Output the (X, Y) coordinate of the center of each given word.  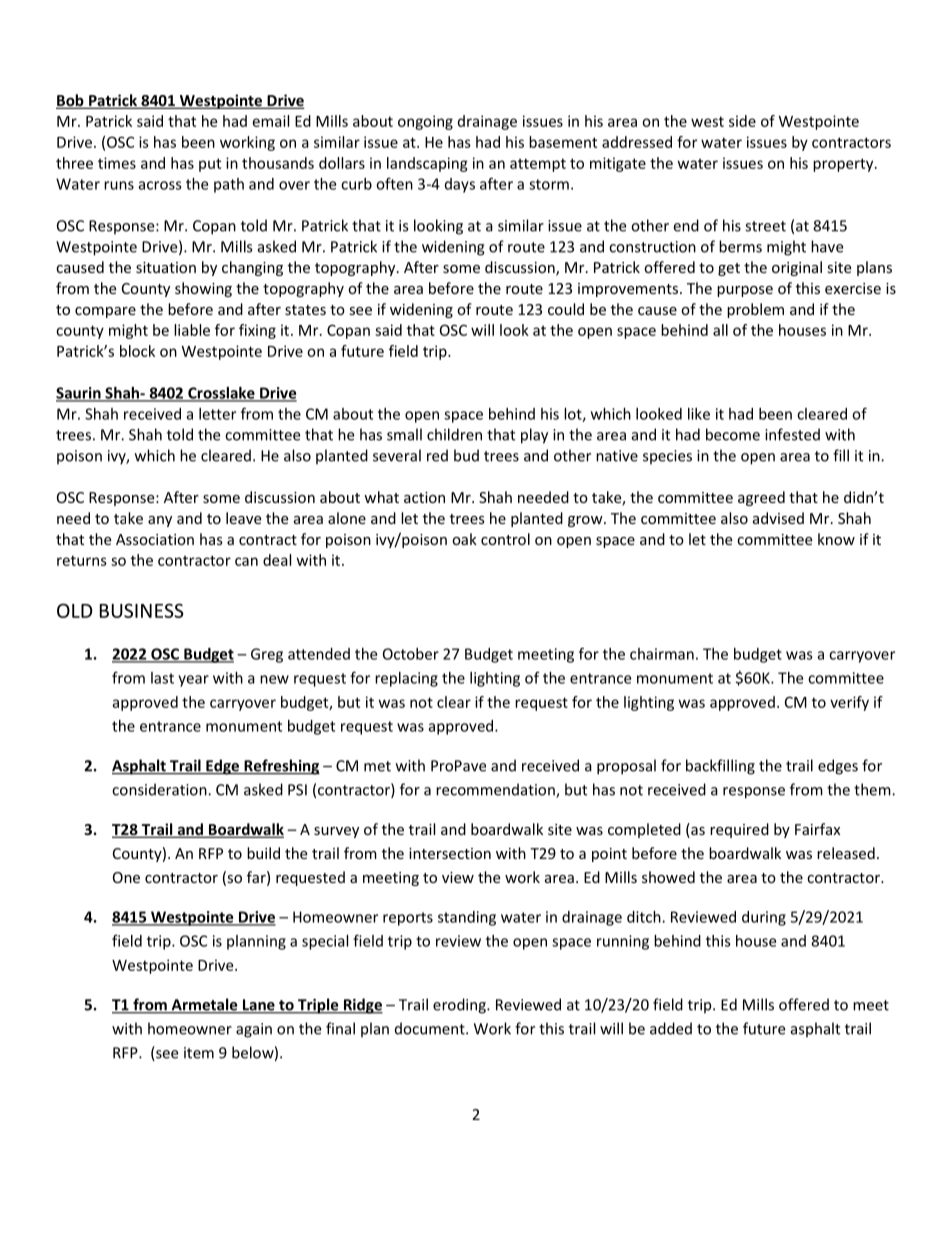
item (199, 1053)
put (210, 165)
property (844, 165)
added (671, 1028)
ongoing (425, 122)
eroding (460, 1006)
